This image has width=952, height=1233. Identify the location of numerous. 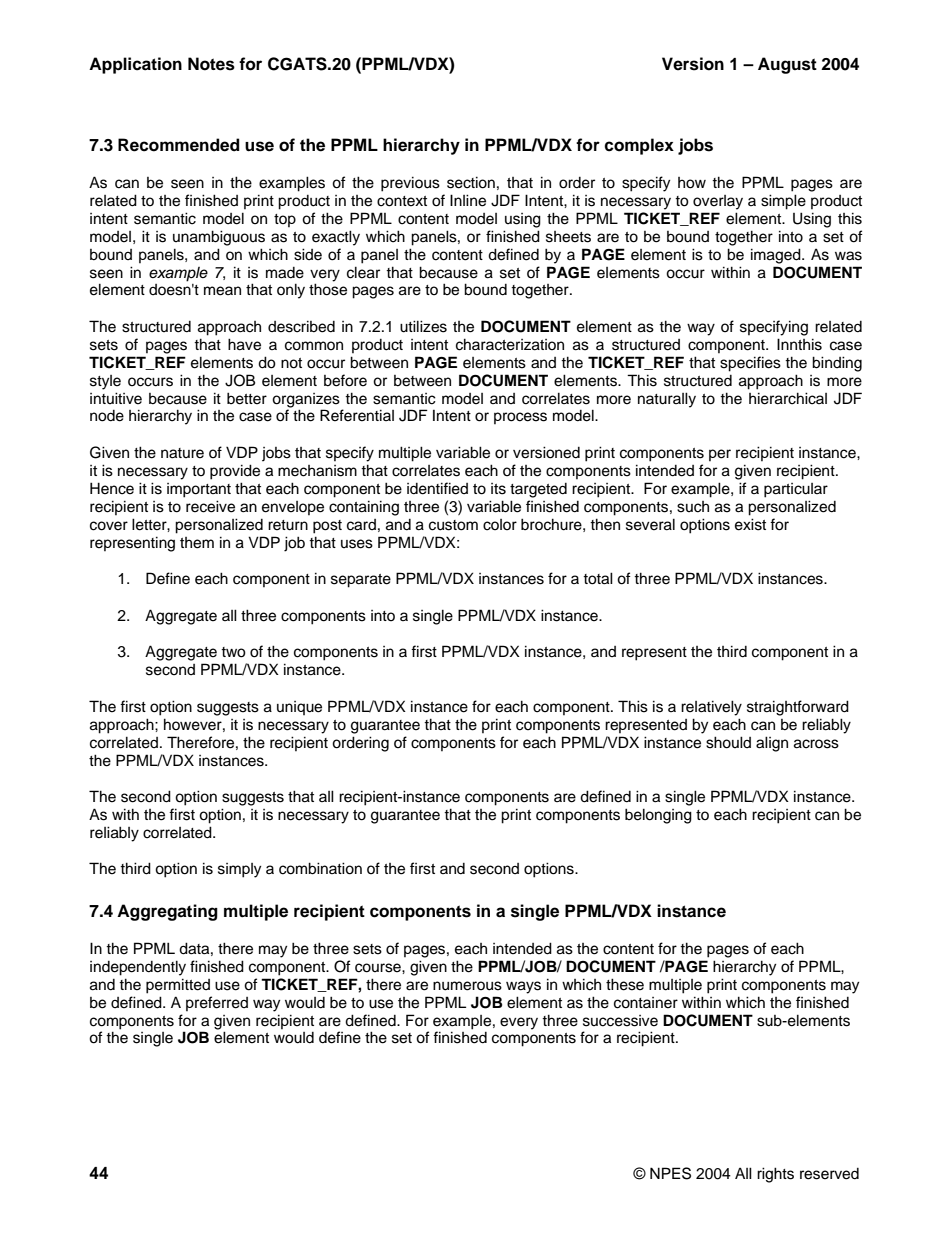
(467, 986).
